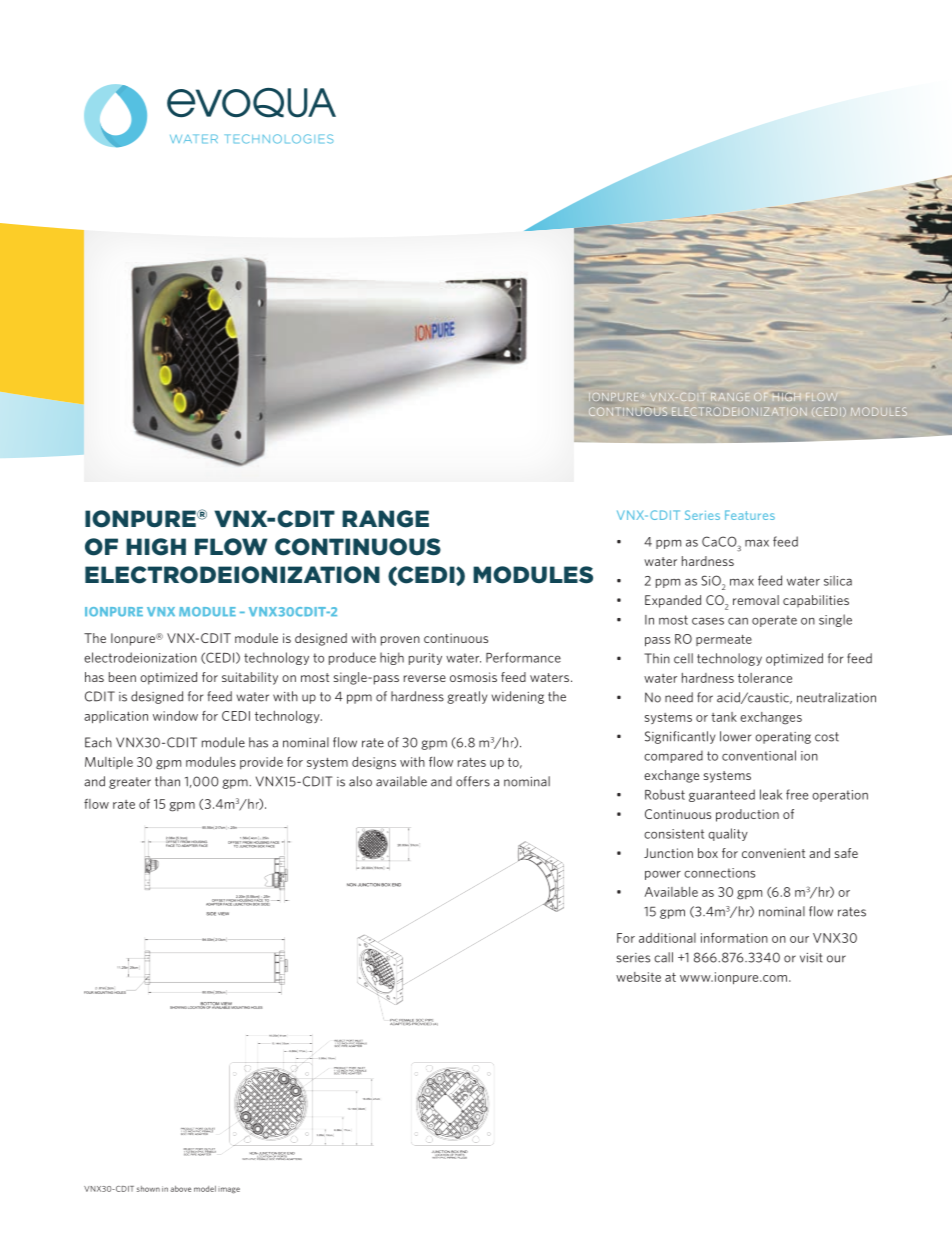 This image has width=952, height=1233. Describe the element at coordinates (180, 1189) in the image. I see `above` at that location.
